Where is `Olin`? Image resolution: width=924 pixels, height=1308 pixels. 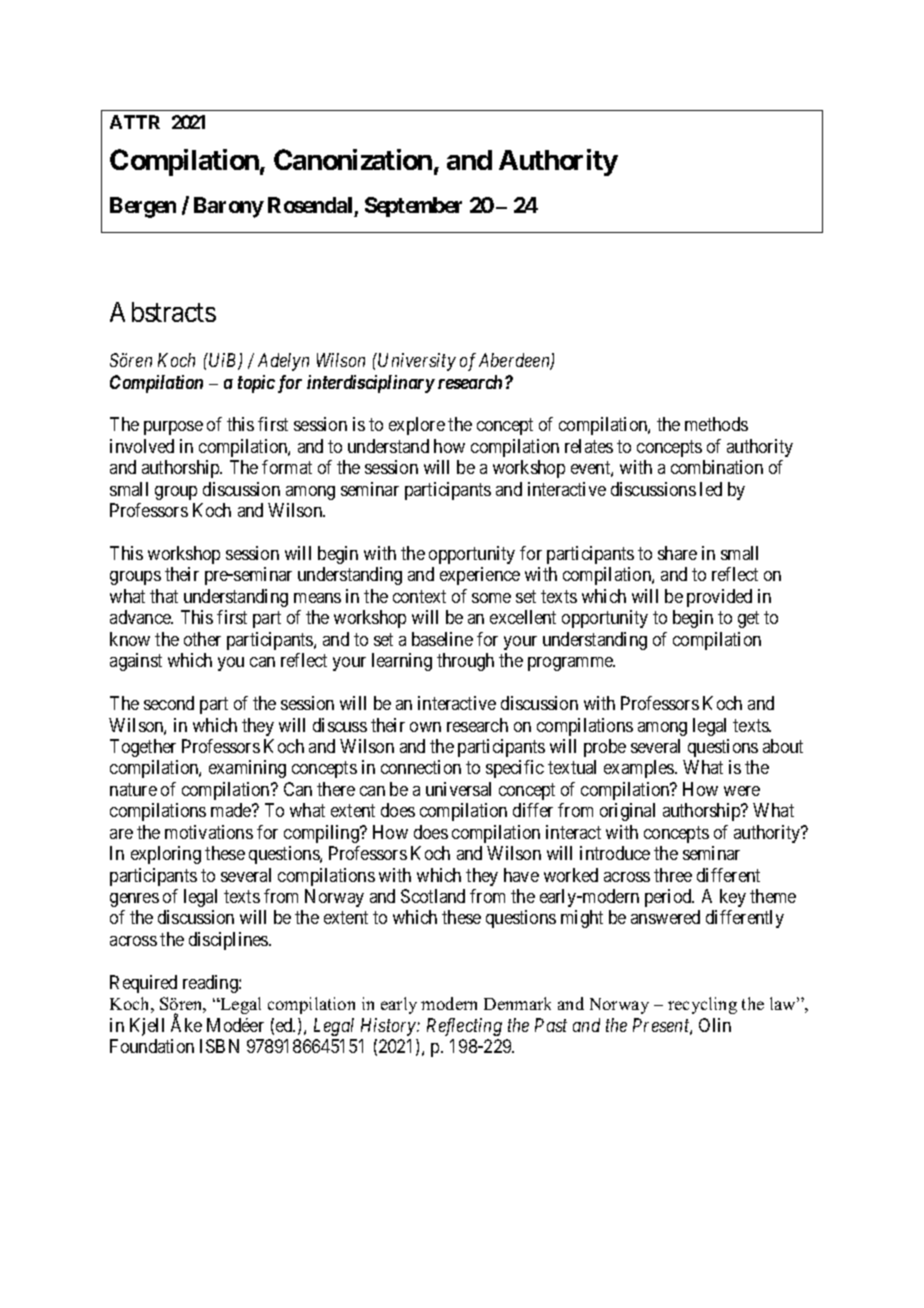
Olin is located at coordinates (715, 1025).
